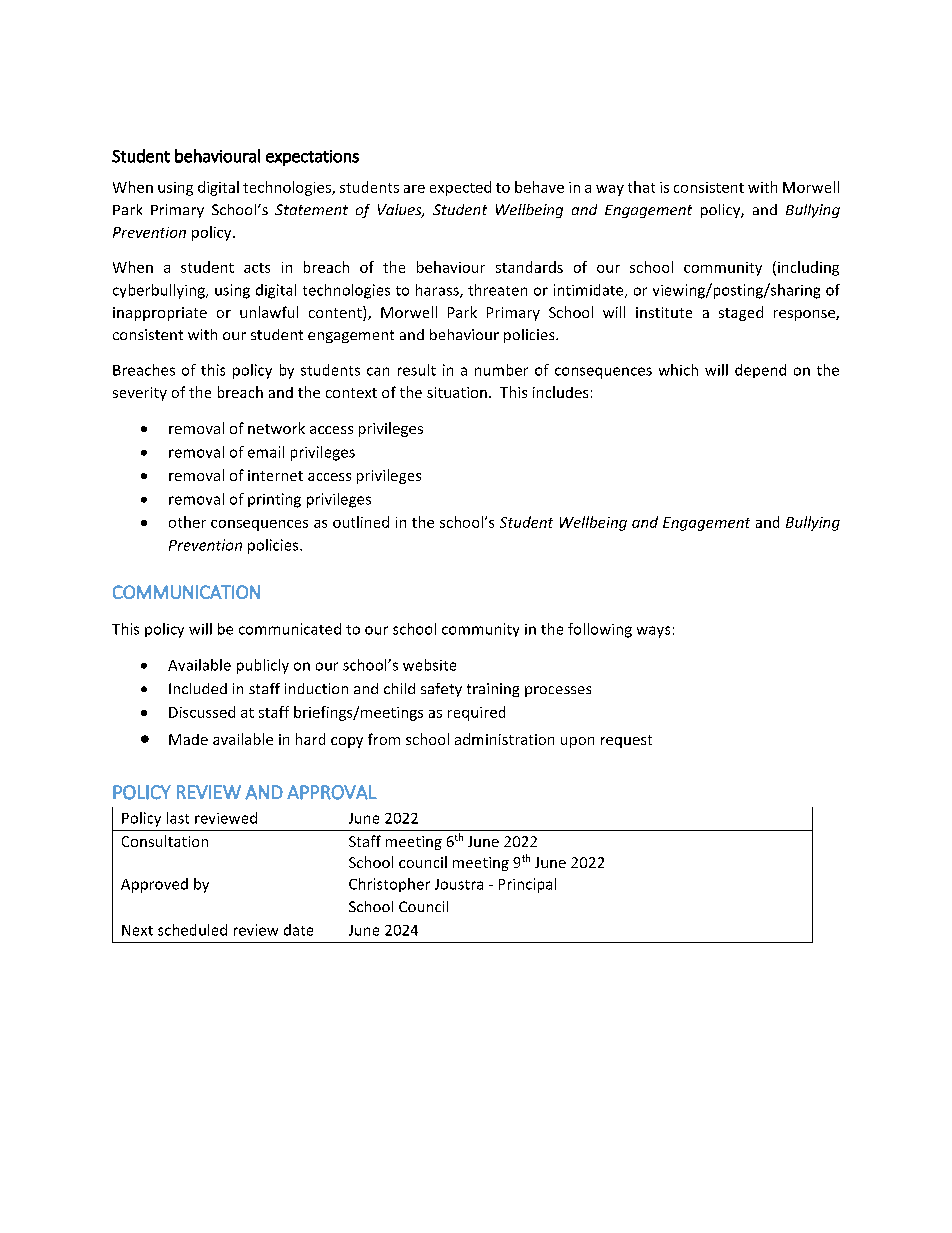 This image has width=952, height=1233. What do you see at coordinates (429, 665) in the image?
I see `website` at bounding box center [429, 665].
